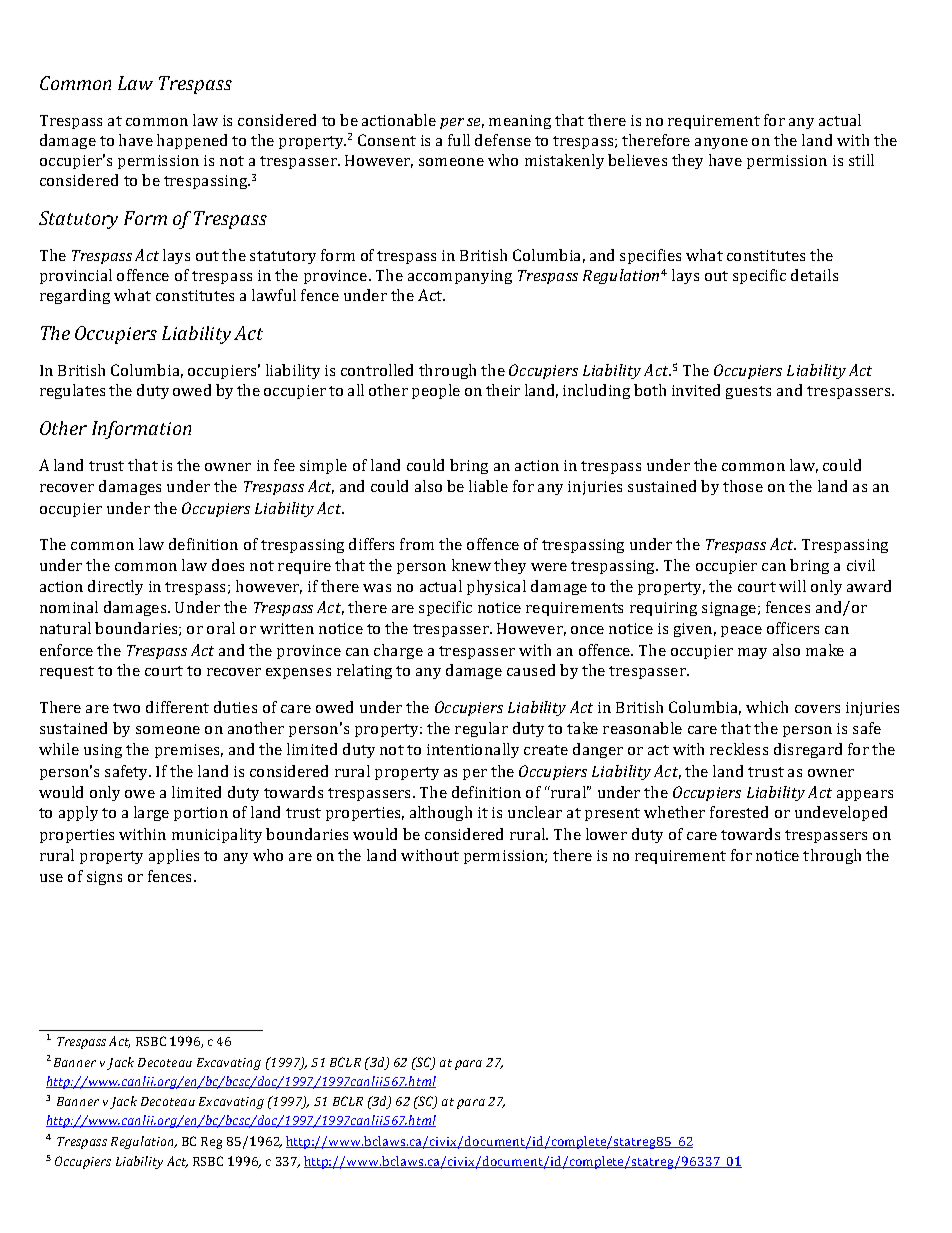  I want to click on those, so click(743, 486).
